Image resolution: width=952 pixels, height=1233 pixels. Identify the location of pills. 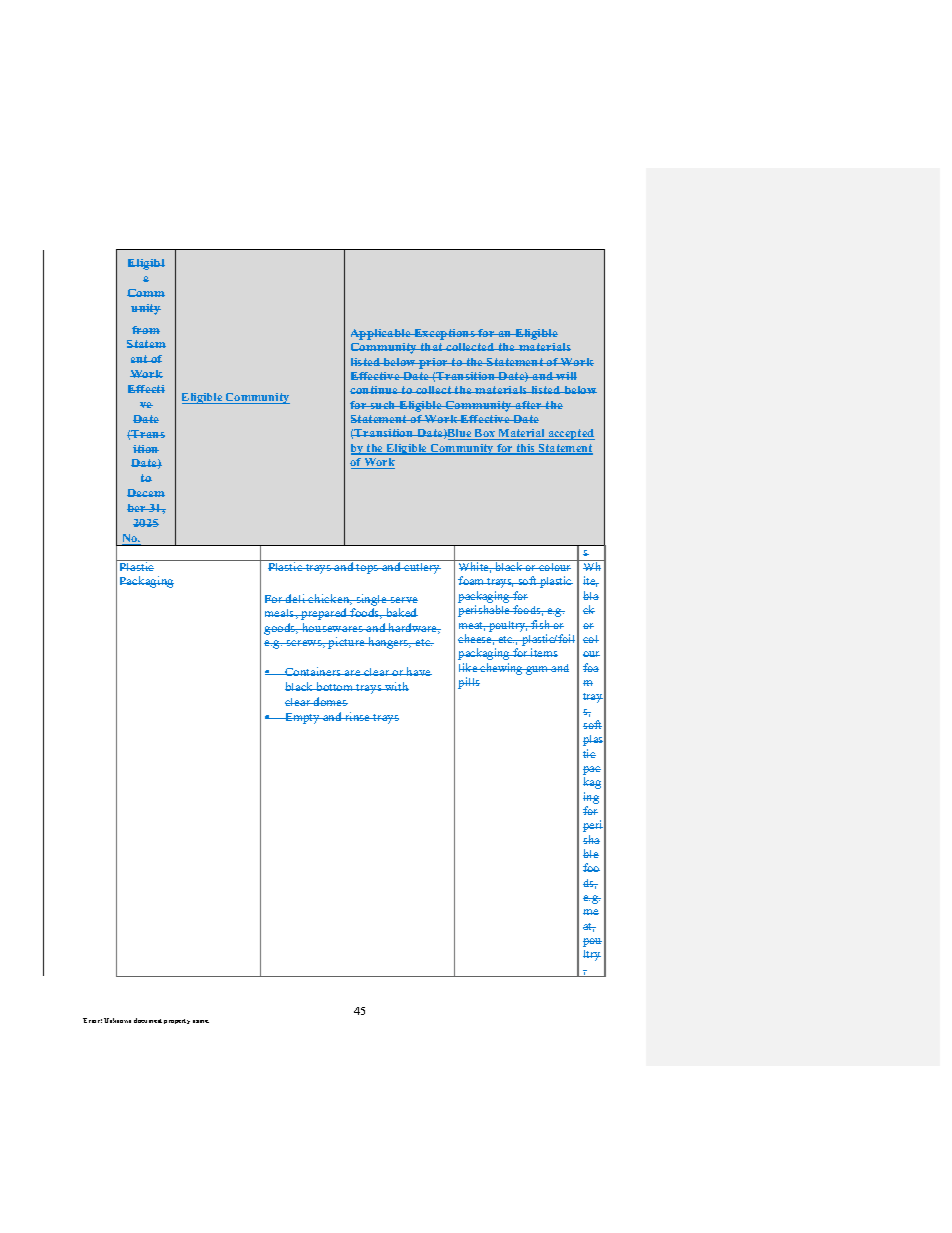
(469, 683).
